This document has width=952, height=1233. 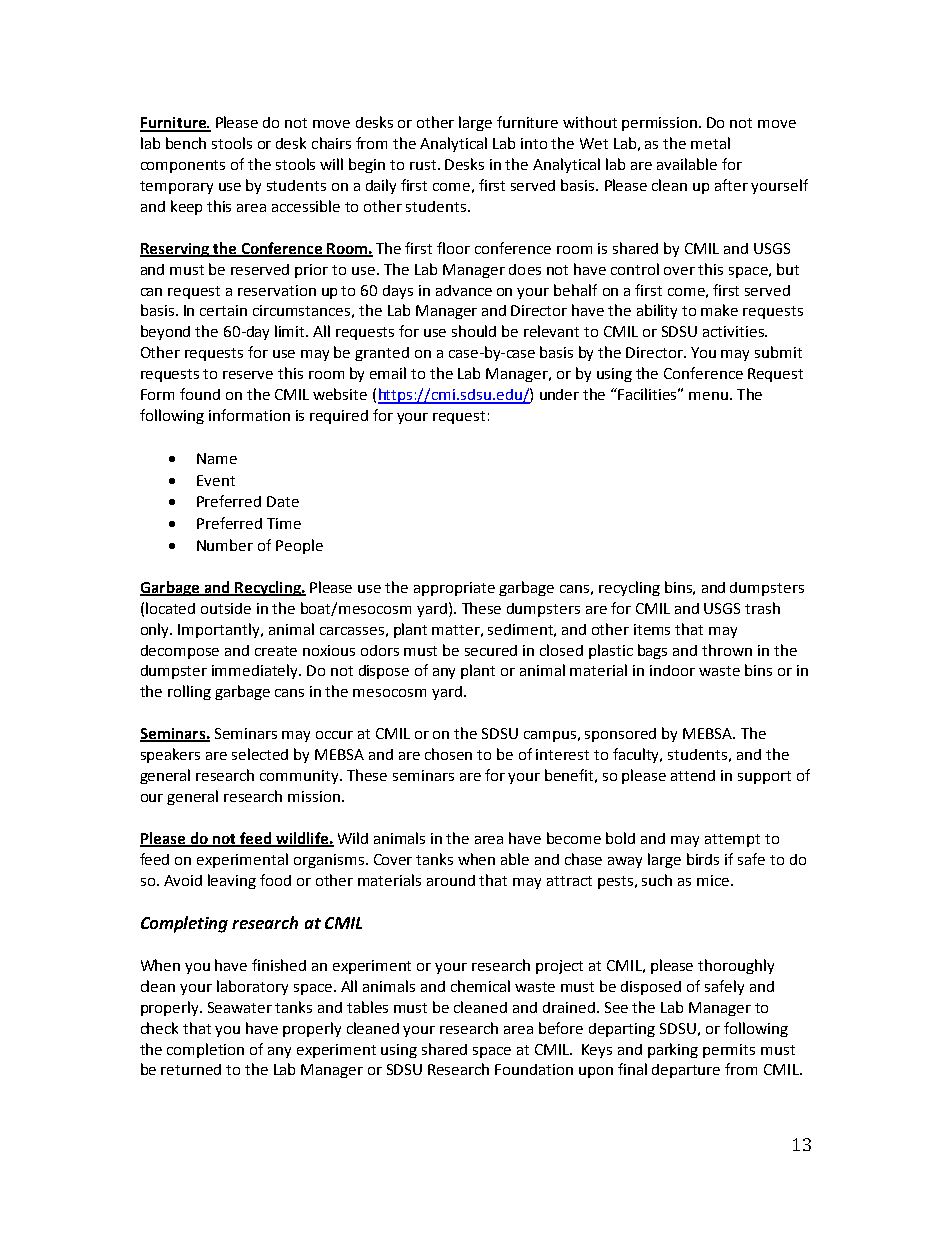 I want to click on rust, so click(x=424, y=165).
